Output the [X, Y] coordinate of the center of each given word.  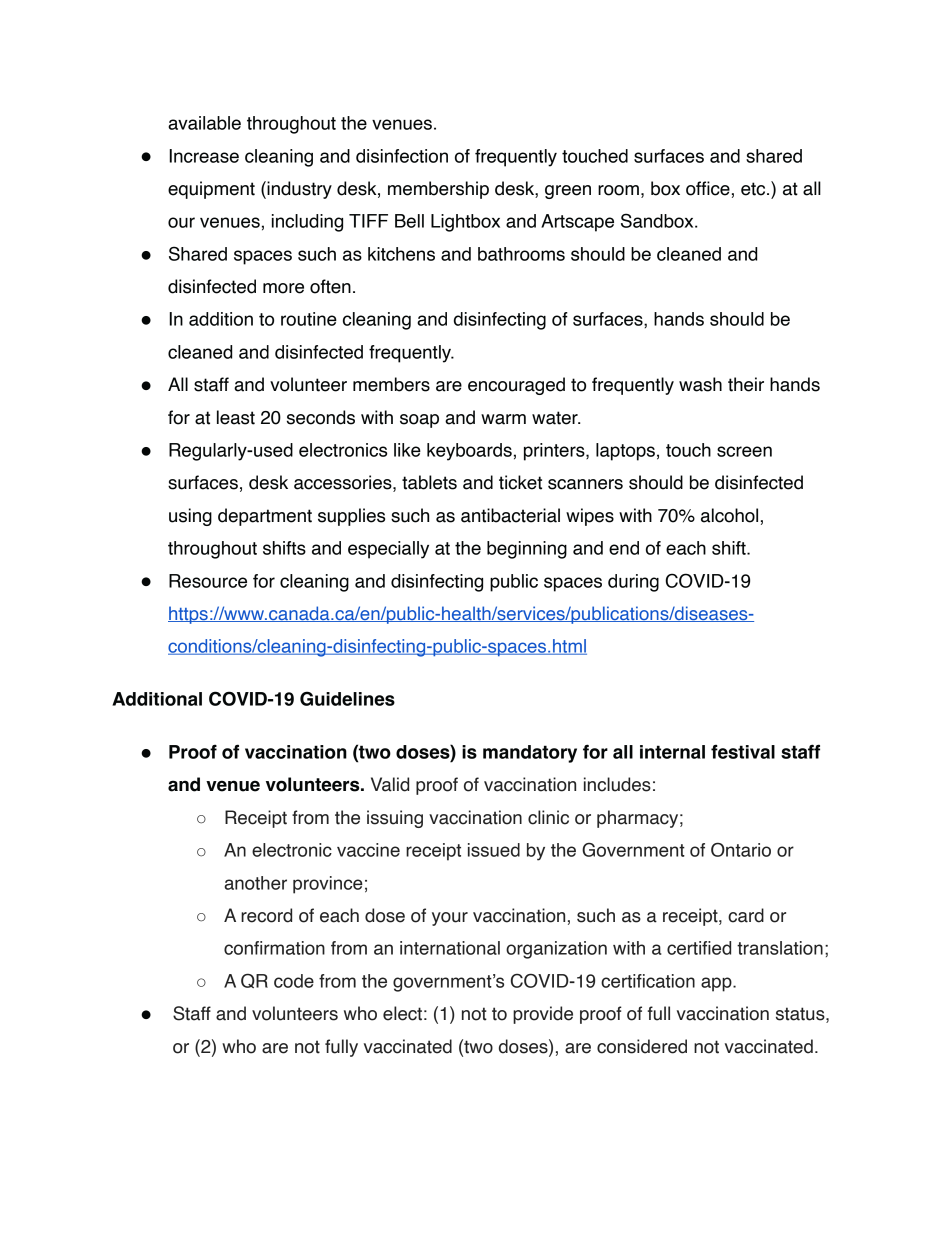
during [633, 583]
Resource [208, 581]
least [236, 417]
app [717, 984]
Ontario [741, 849]
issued [494, 850]
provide [543, 1015]
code [294, 981]
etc [754, 189]
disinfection [402, 156]
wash [700, 384]
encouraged [516, 386]
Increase [204, 156]
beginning [527, 550]
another [255, 883]
